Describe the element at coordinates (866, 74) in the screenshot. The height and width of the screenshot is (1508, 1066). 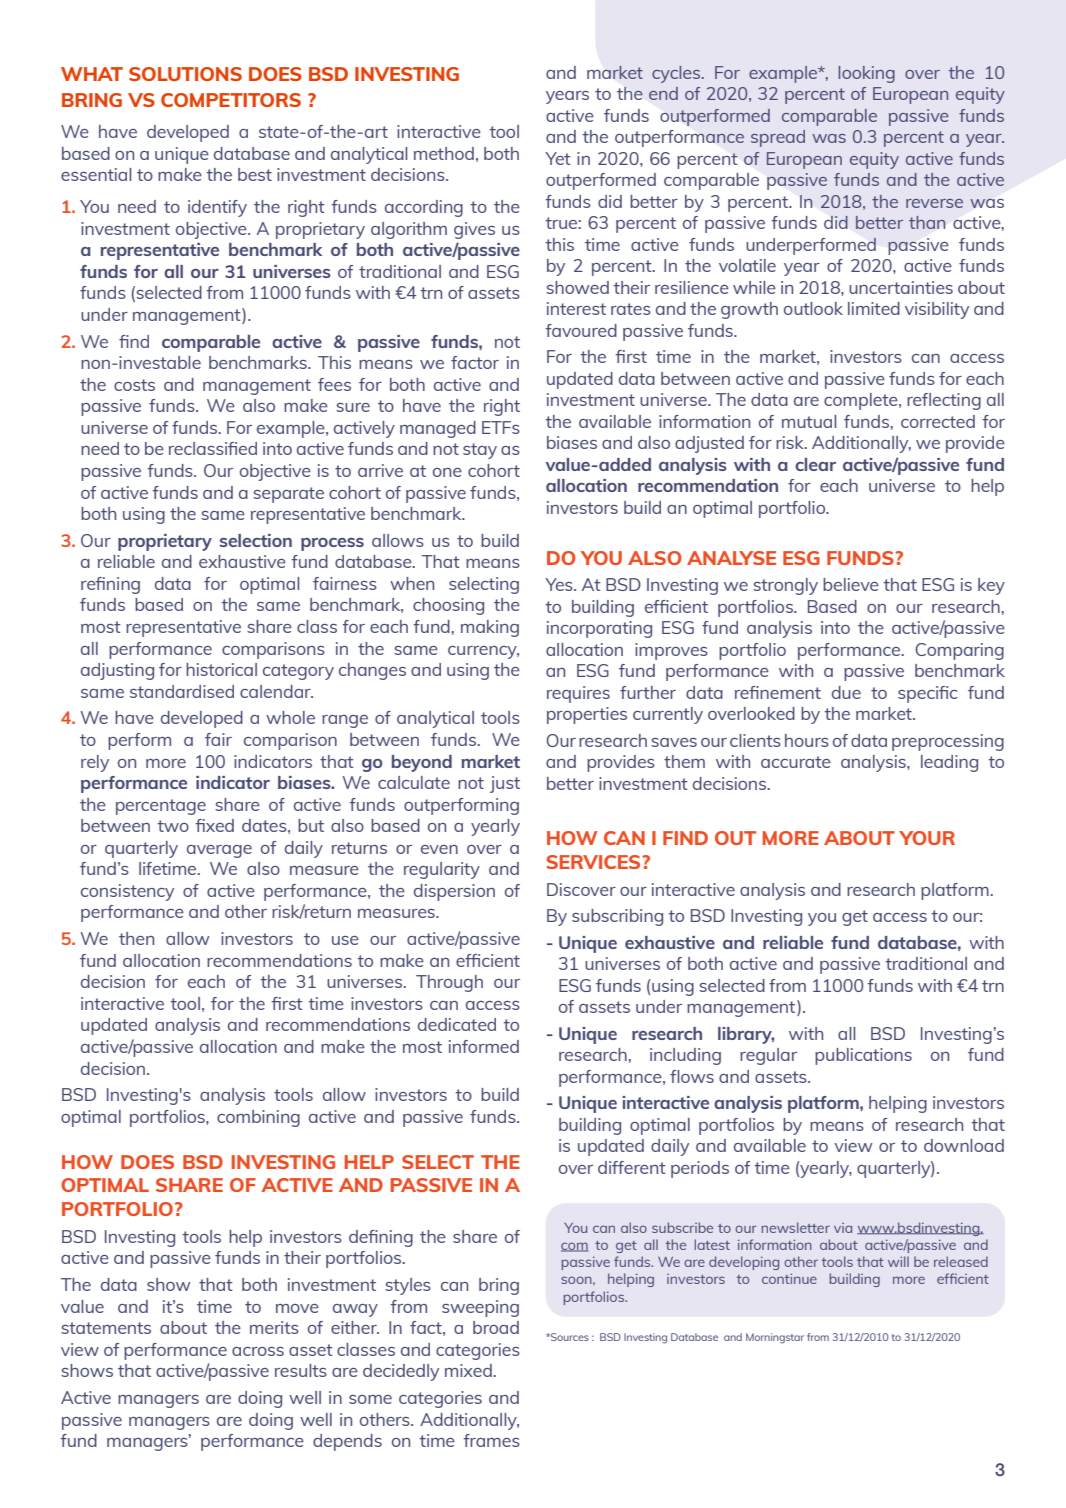
I see `looking` at that location.
